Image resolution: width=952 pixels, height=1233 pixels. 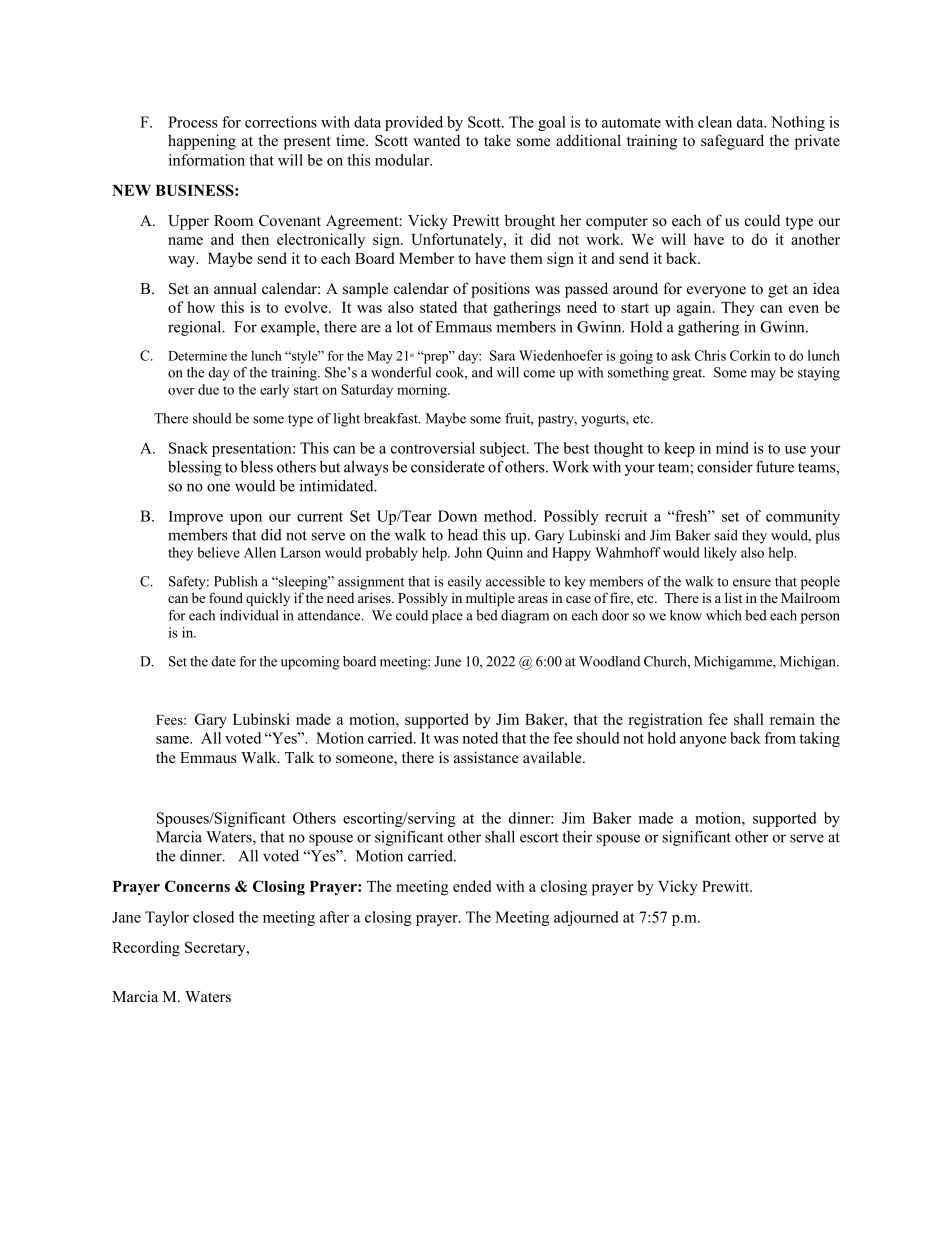 I want to click on happening, so click(x=202, y=142).
